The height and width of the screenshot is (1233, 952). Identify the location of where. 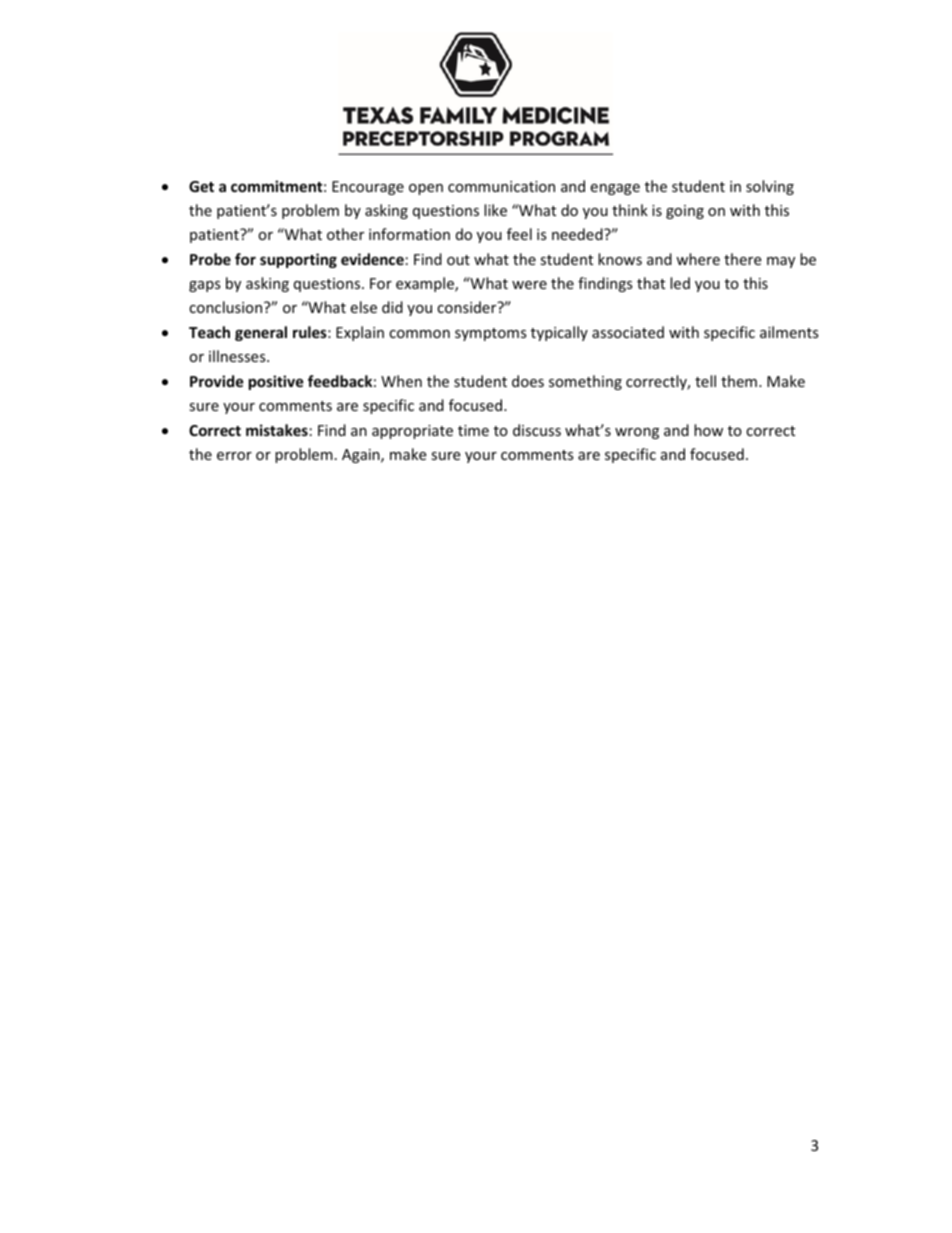
(698, 259).
